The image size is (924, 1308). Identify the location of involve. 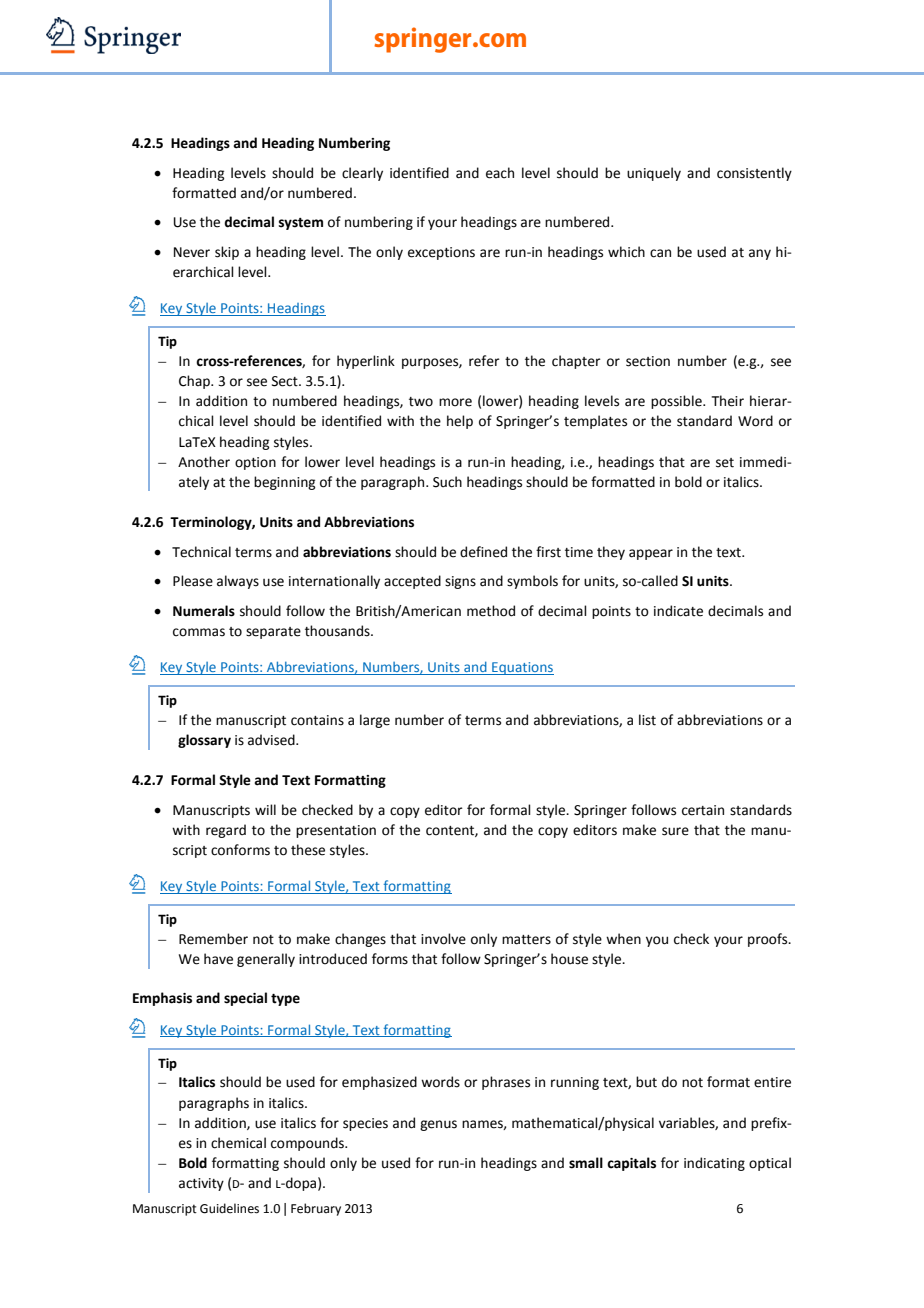
(443, 939).
